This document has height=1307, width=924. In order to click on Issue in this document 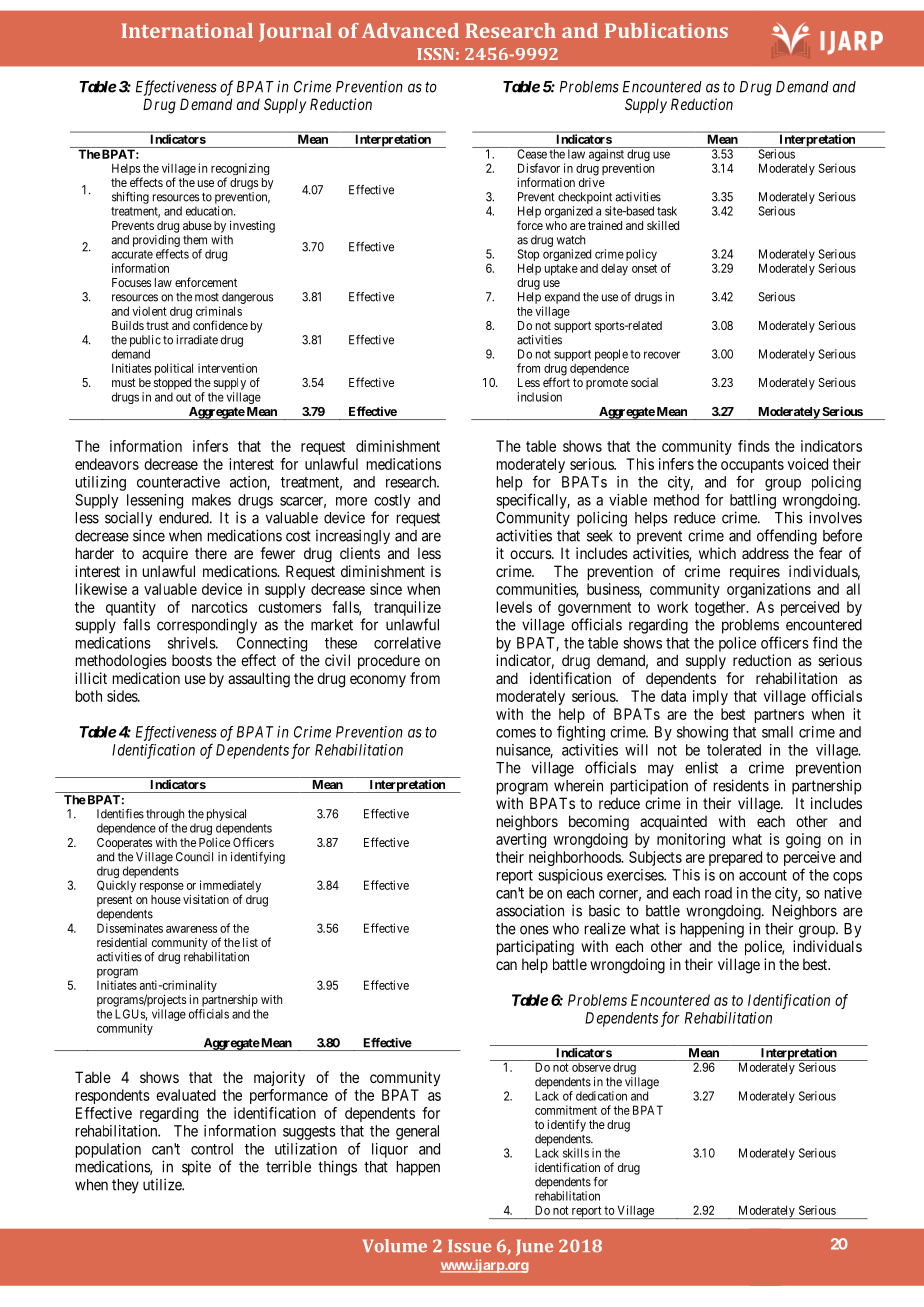, I will do `click(469, 1245)`.
